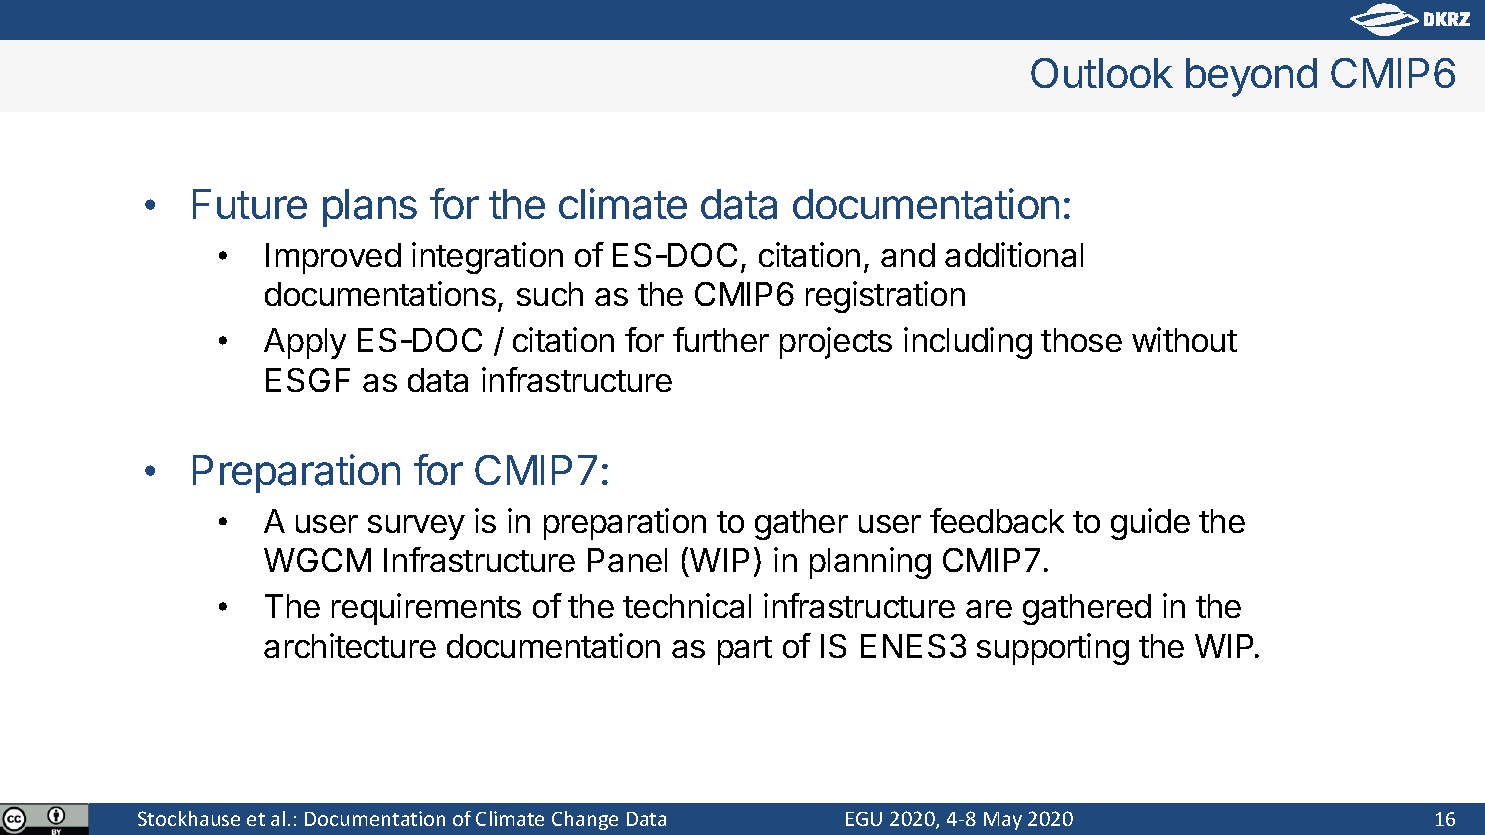 Image resolution: width=1485 pixels, height=835 pixels. Describe the element at coordinates (416, 527) in the document. I see `survey` at that location.
